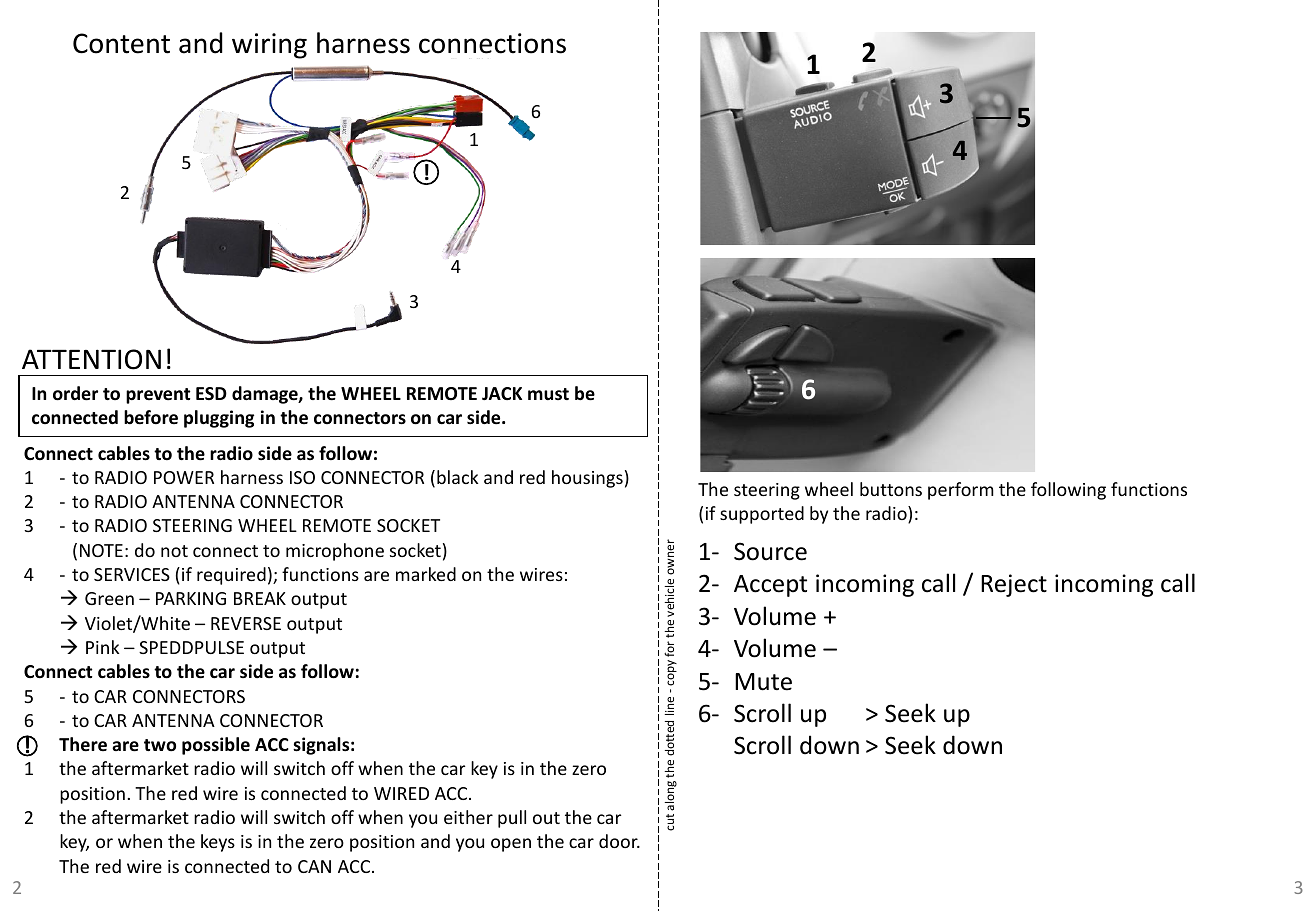 Image resolution: width=1316 pixels, height=911 pixels. Describe the element at coordinates (502, 393) in the screenshot. I see `JACK` at that location.
